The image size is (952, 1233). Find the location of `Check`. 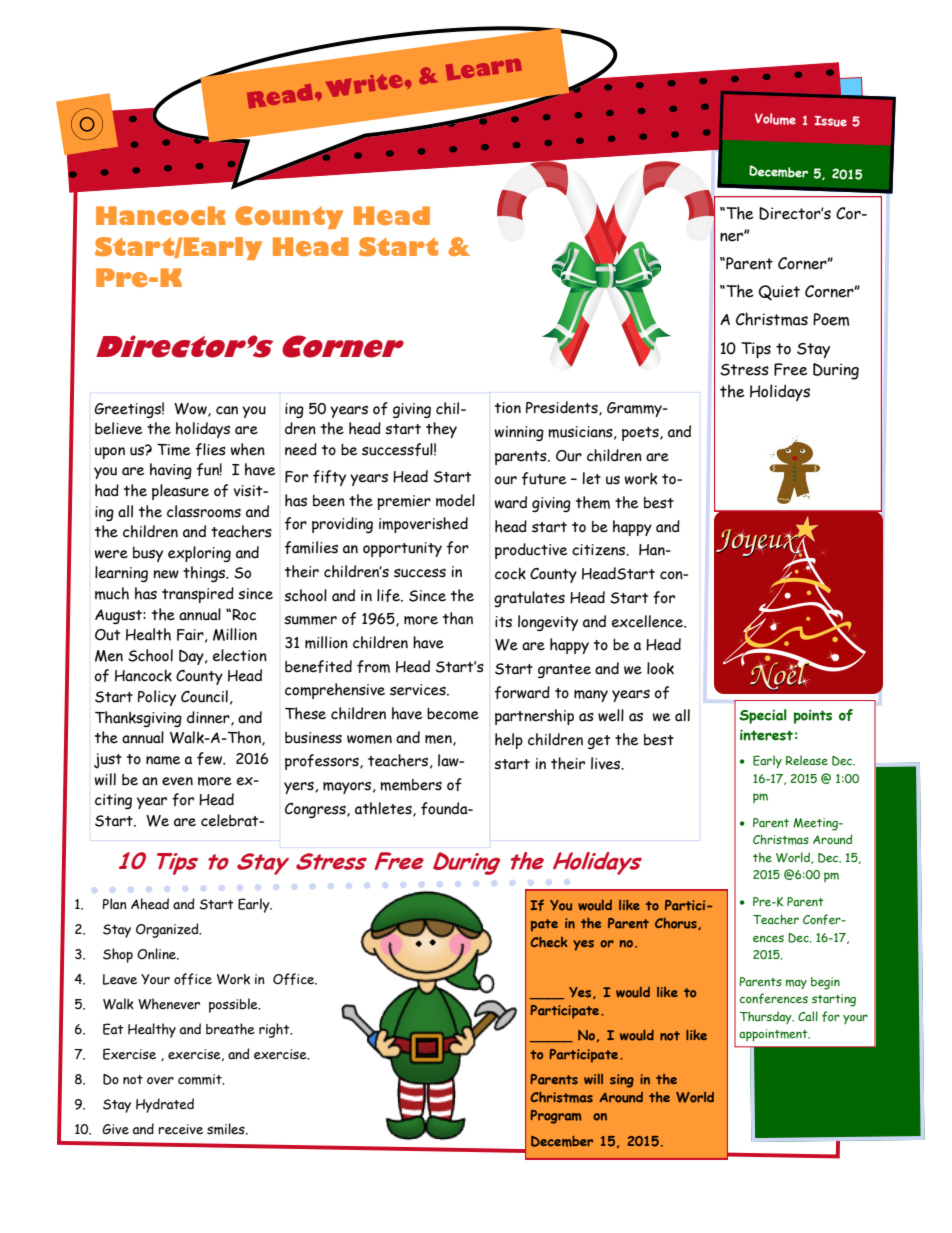

Check is located at coordinates (549, 942).
